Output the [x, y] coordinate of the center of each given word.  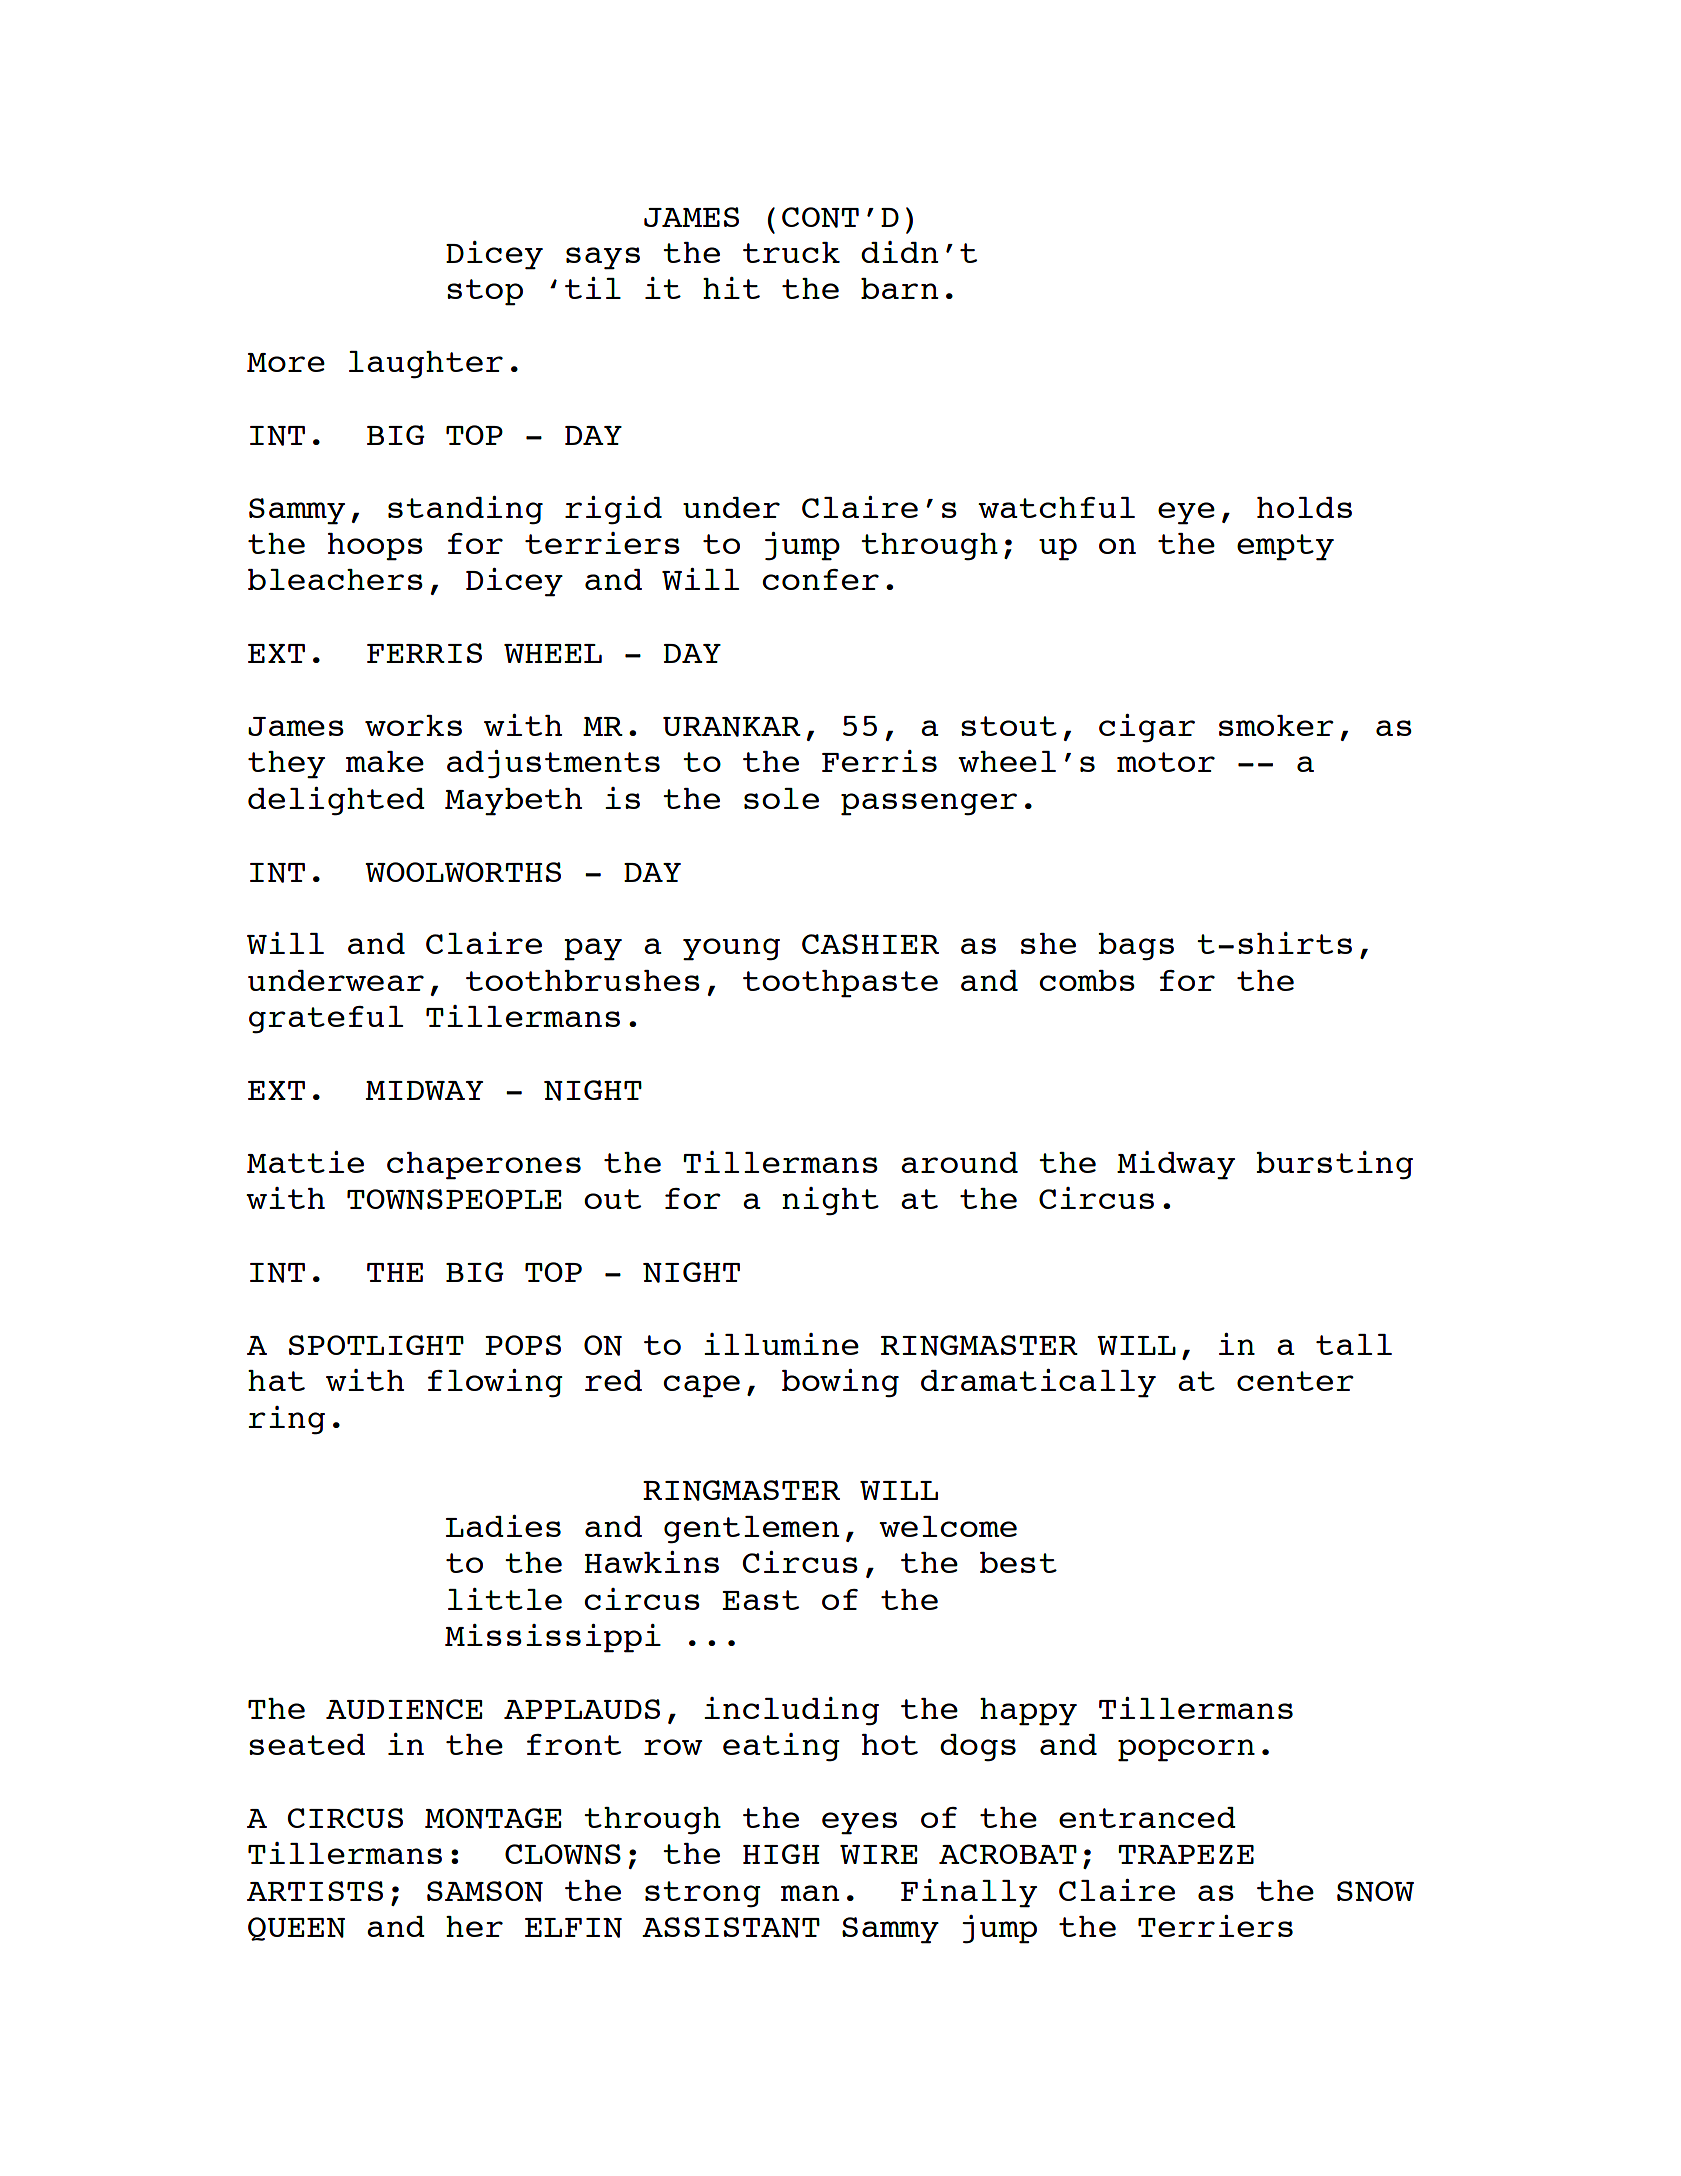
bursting [1334, 1165]
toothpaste [840, 984]
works [413, 725]
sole [781, 798]
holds [1304, 507]
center [1295, 1381]
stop [485, 292]
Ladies [503, 1526]
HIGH [781, 1854]
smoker [1276, 725]
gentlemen [751, 1530]
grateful [326, 1020]
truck [791, 252]
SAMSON [485, 1891]
